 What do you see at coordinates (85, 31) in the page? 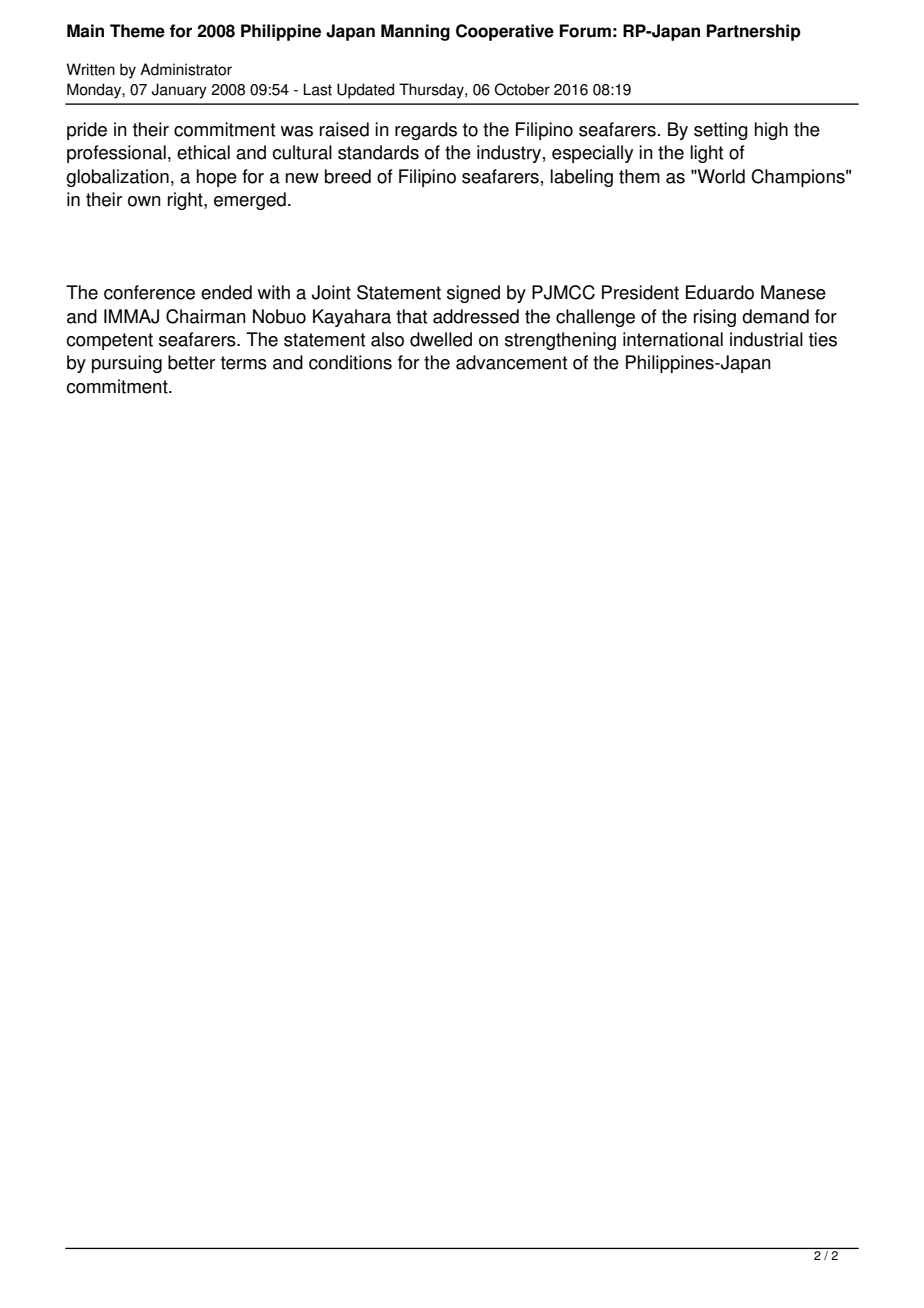
I see `Main` at bounding box center [85, 31].
